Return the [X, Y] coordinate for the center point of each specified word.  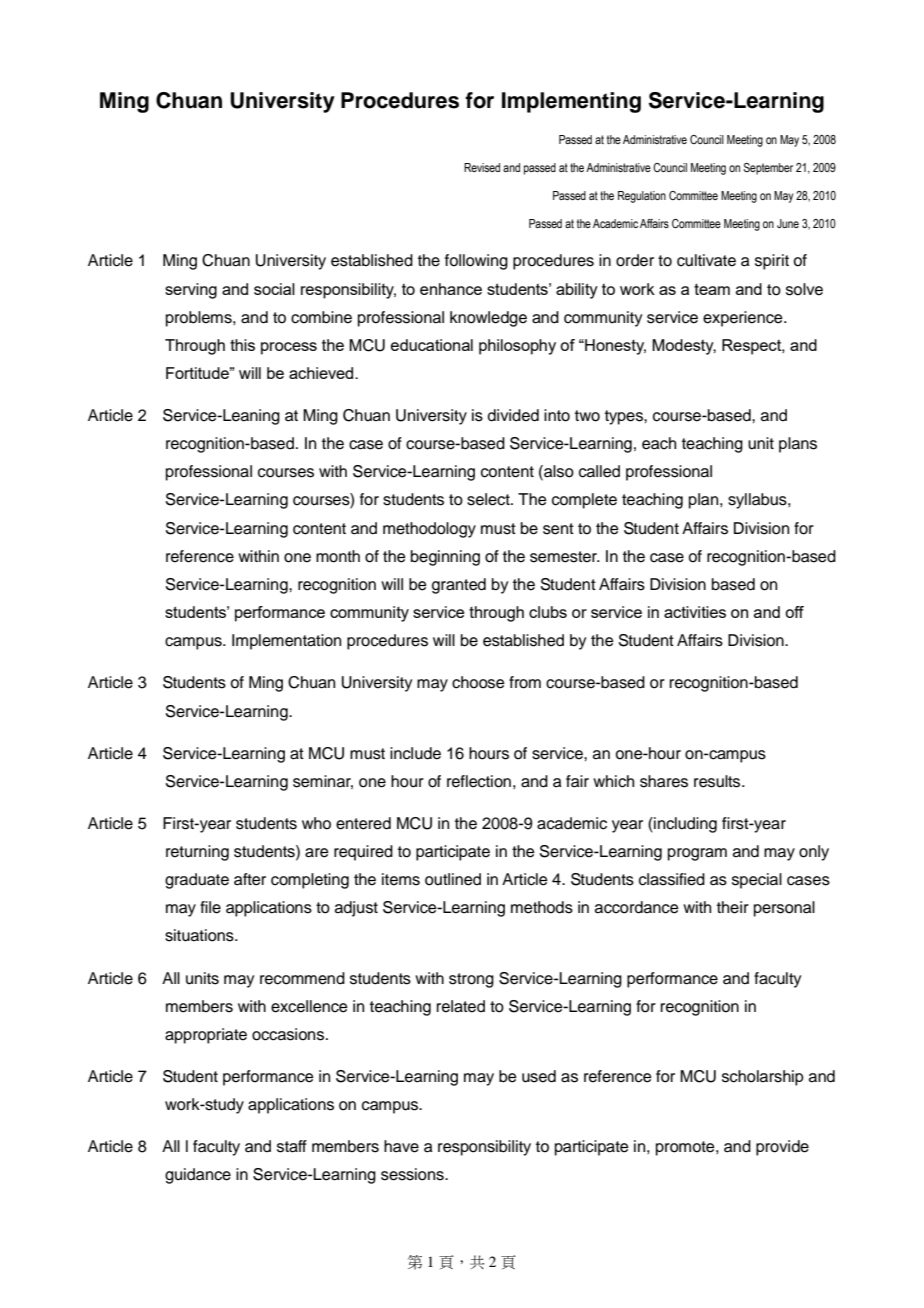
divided [513, 415]
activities [695, 612]
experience [744, 319]
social [274, 289]
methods [542, 907]
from [525, 682]
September [768, 169]
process [289, 348]
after [250, 879]
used [539, 1076]
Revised [482, 167]
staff [292, 1146]
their [733, 907]
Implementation [286, 642]
